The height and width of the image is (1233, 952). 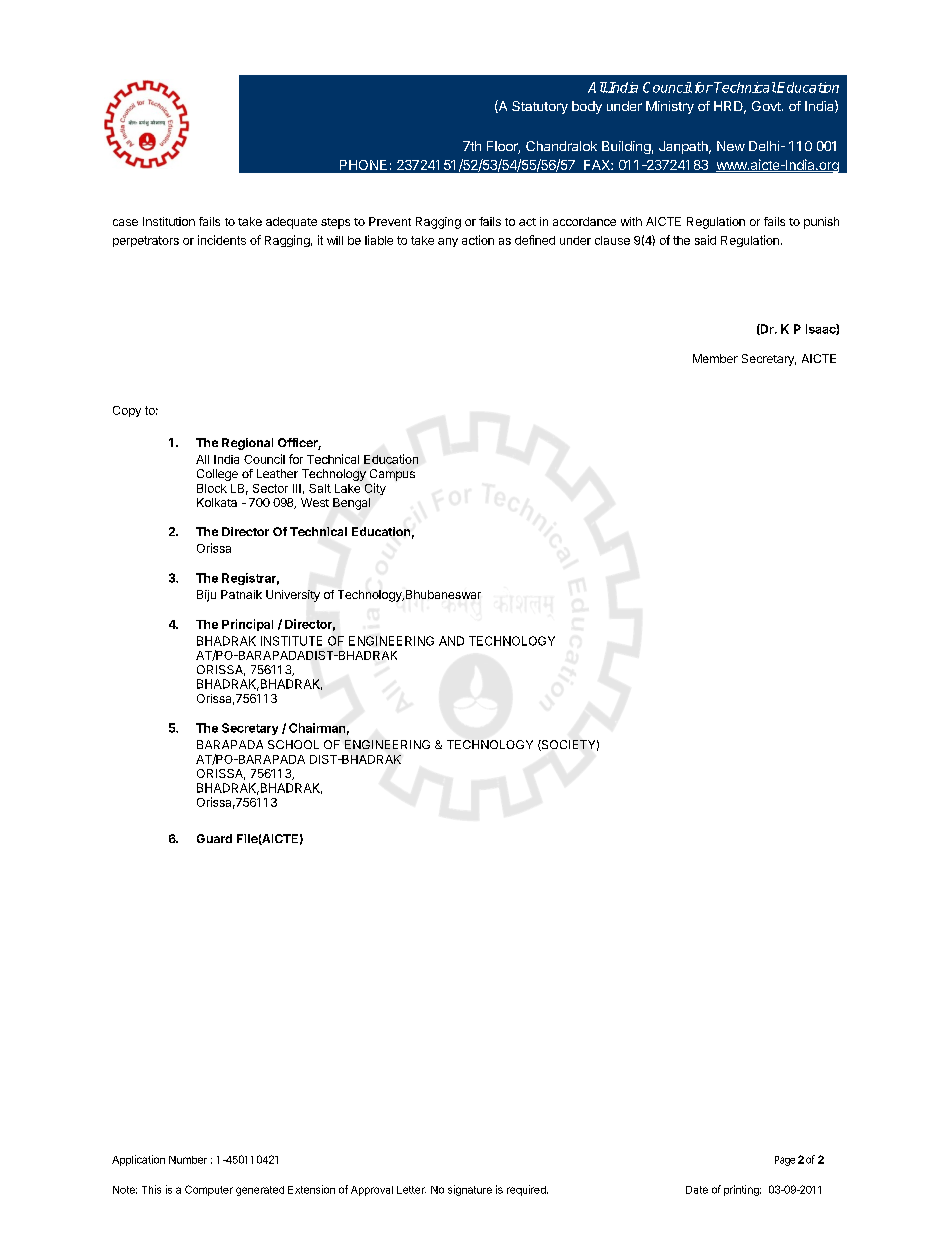 What do you see at coordinates (293, 744) in the image?
I see `SCHOOL` at bounding box center [293, 744].
